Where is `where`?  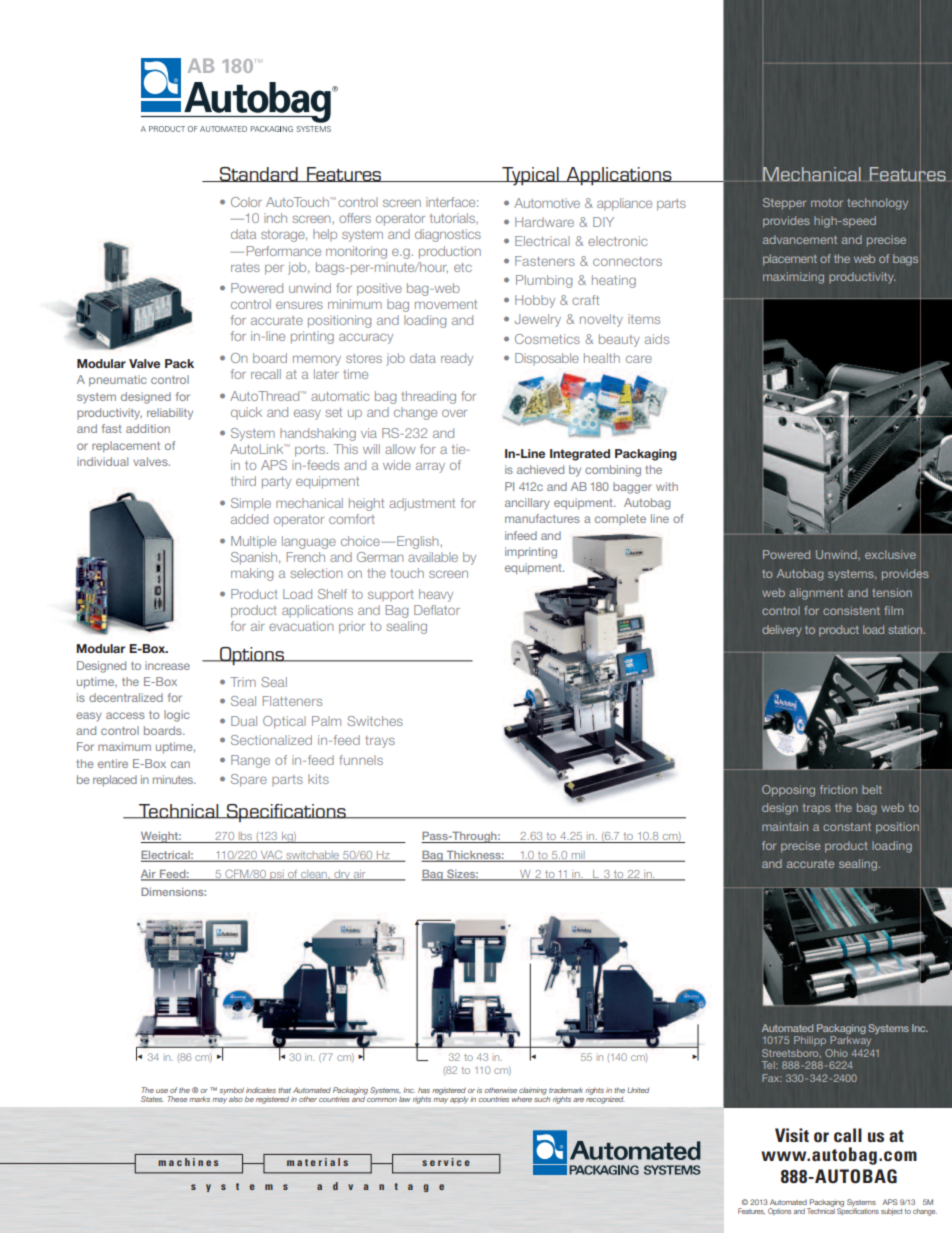
where is located at coordinates (522, 1099).
